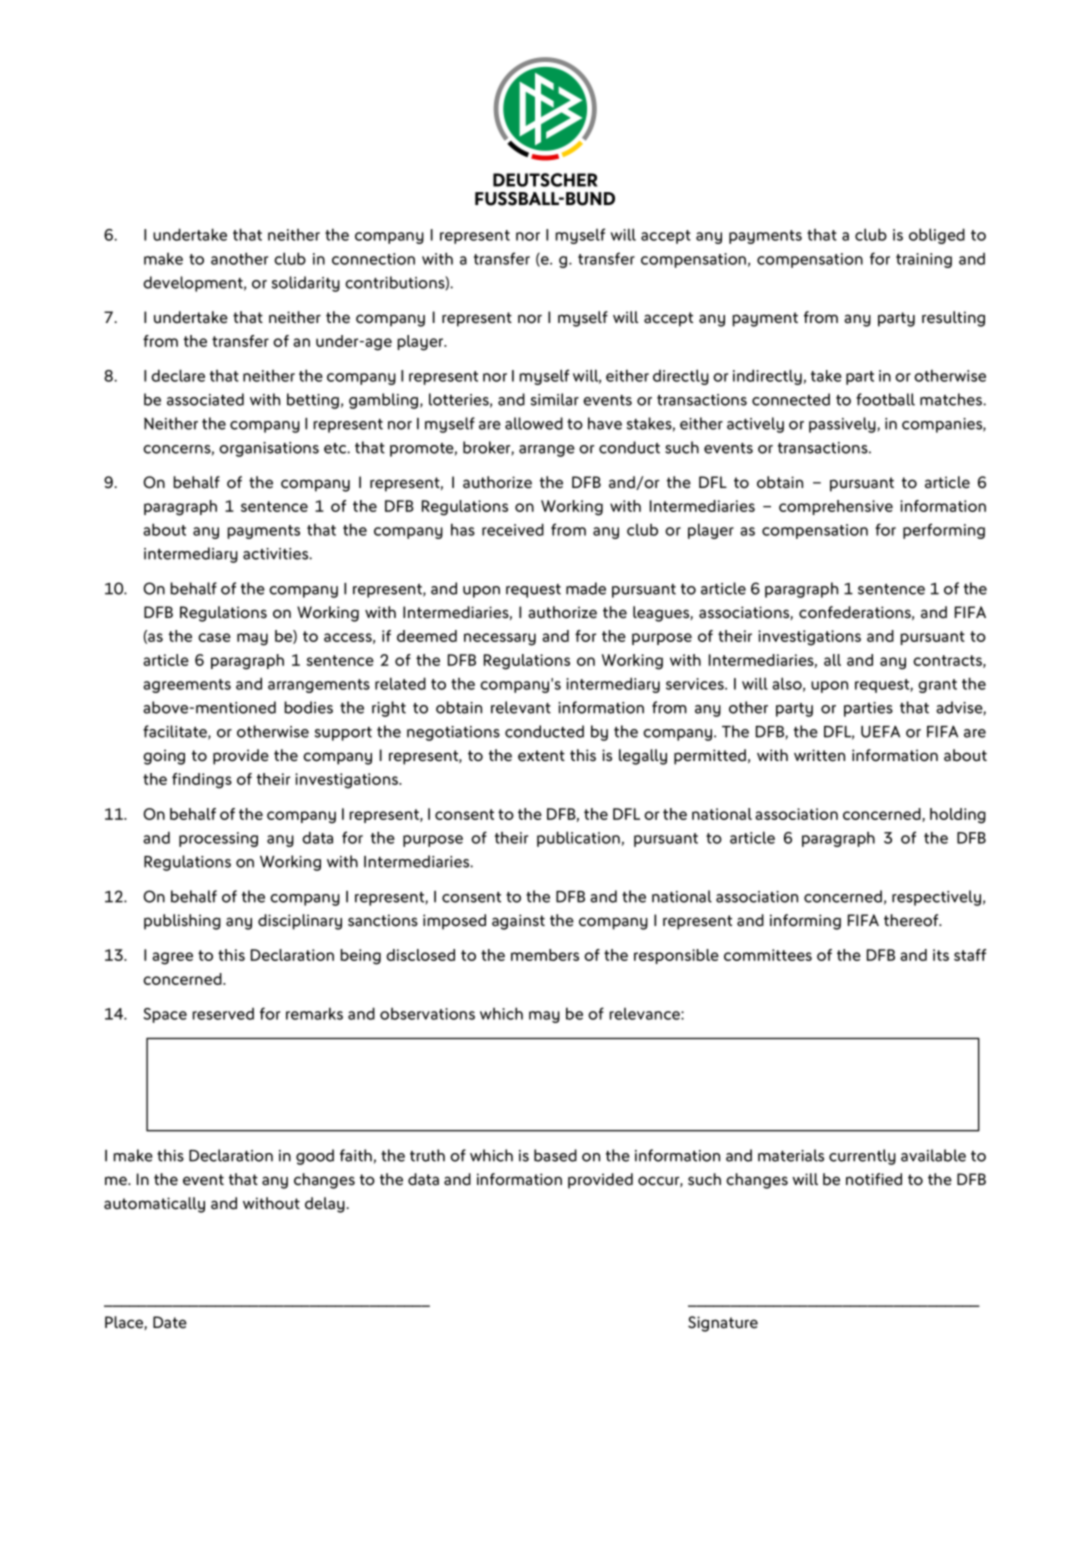 Image resolution: width=1091 pixels, height=1543 pixels. What do you see at coordinates (937, 686) in the screenshot?
I see `grant` at bounding box center [937, 686].
